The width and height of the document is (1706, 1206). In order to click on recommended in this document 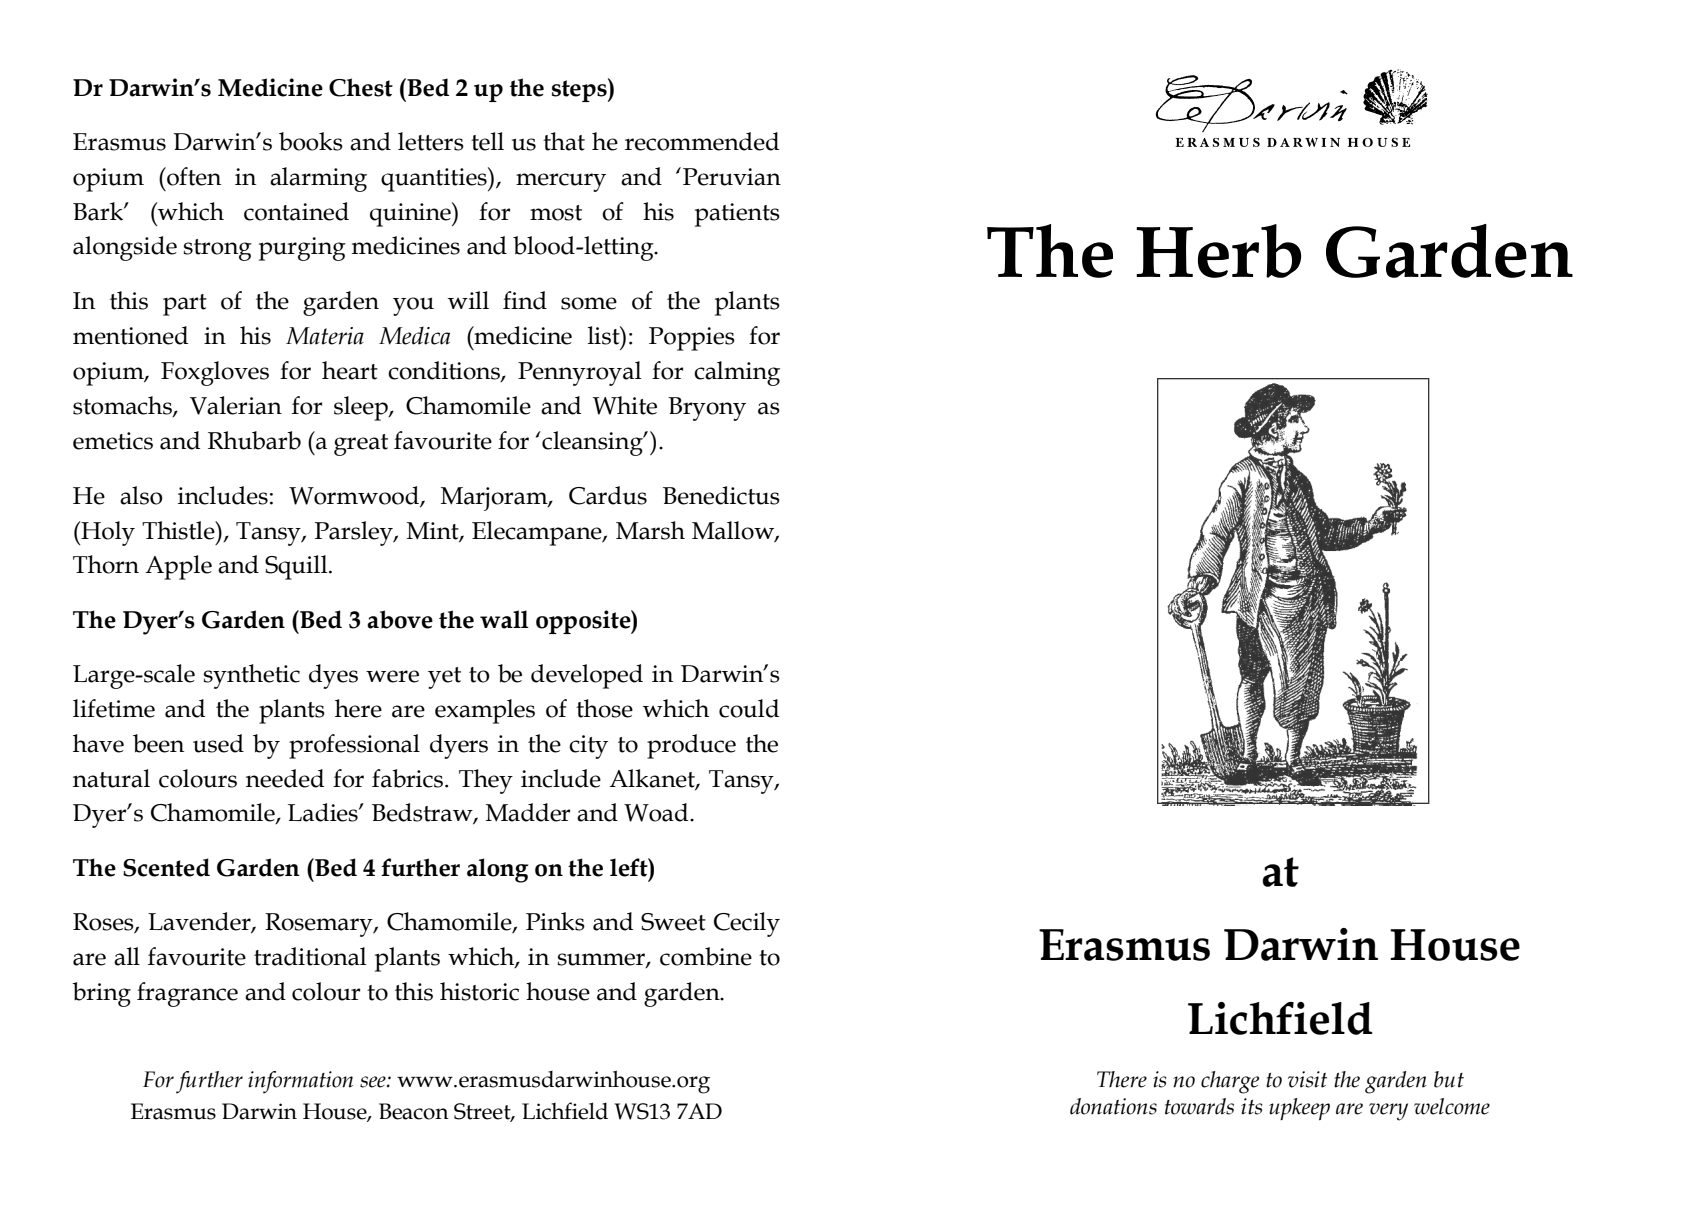, I will do `click(702, 141)`.
